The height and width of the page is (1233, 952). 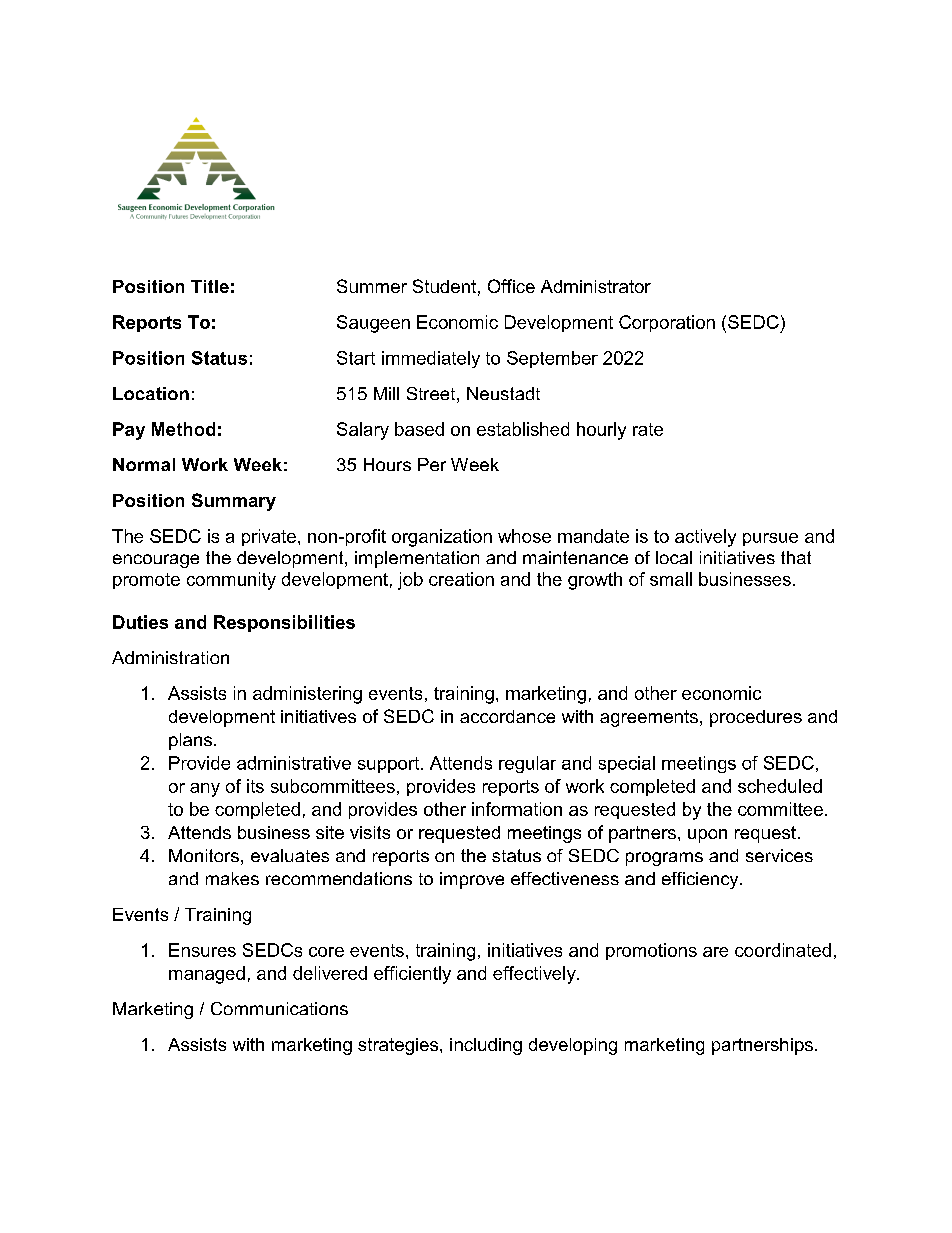 I want to click on upon, so click(x=707, y=836).
